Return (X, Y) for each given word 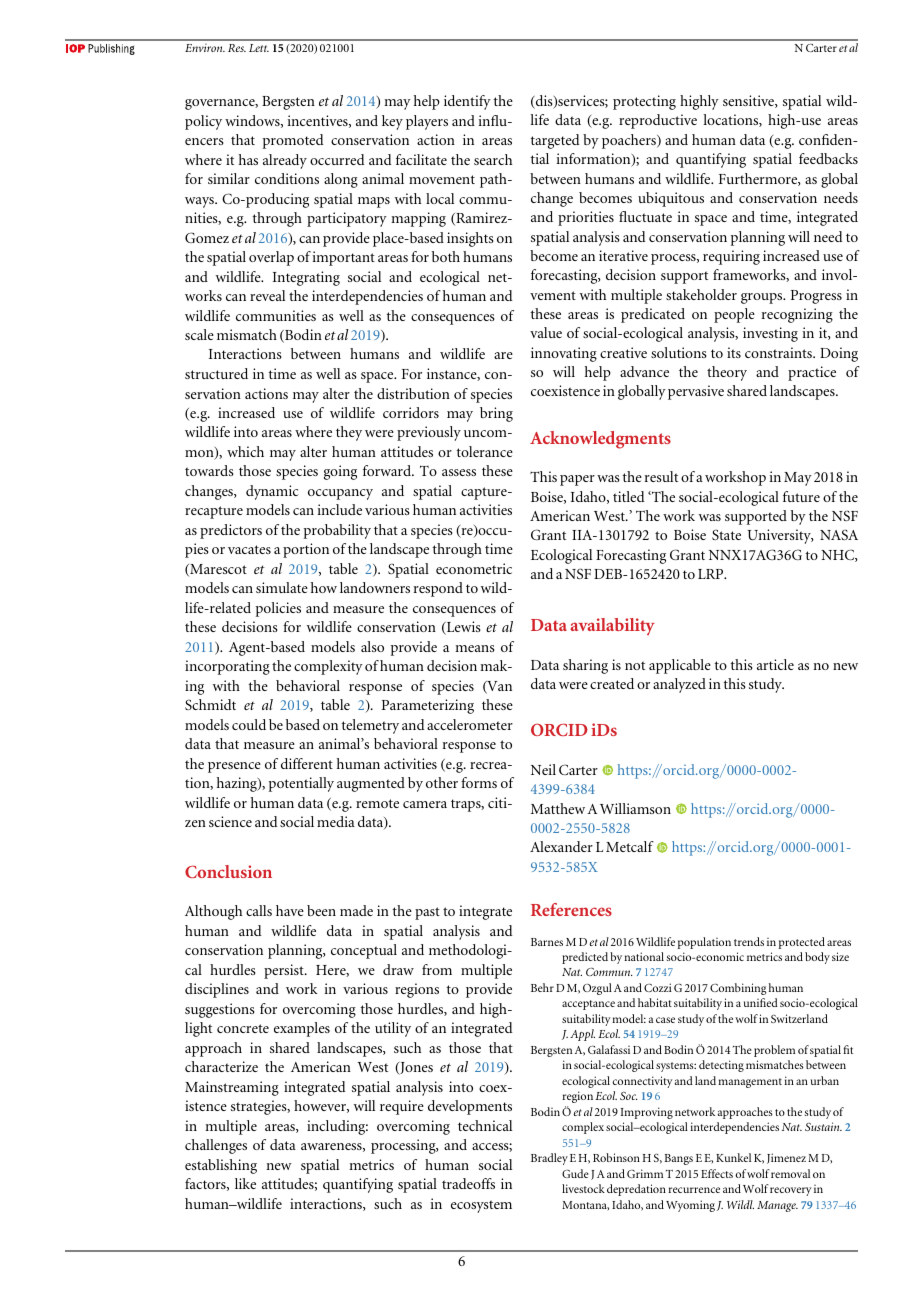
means (475, 648)
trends (749, 941)
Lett (259, 48)
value (546, 332)
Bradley (549, 1159)
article (775, 664)
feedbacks (828, 158)
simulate (282, 587)
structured (216, 373)
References (571, 909)
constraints (779, 352)
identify (467, 102)
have (290, 910)
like (245, 1183)
